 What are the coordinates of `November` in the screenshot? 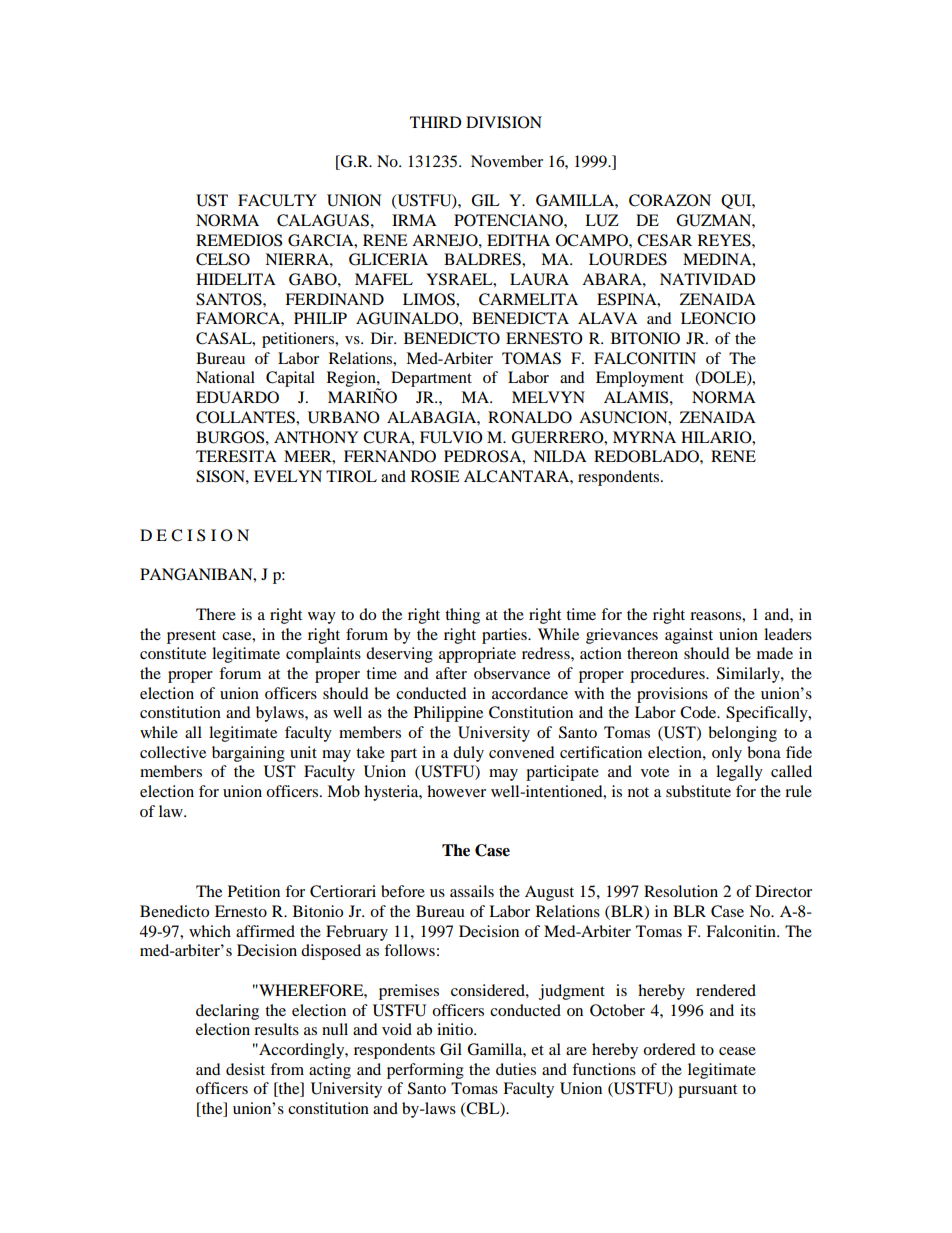 It's located at (507, 161).
